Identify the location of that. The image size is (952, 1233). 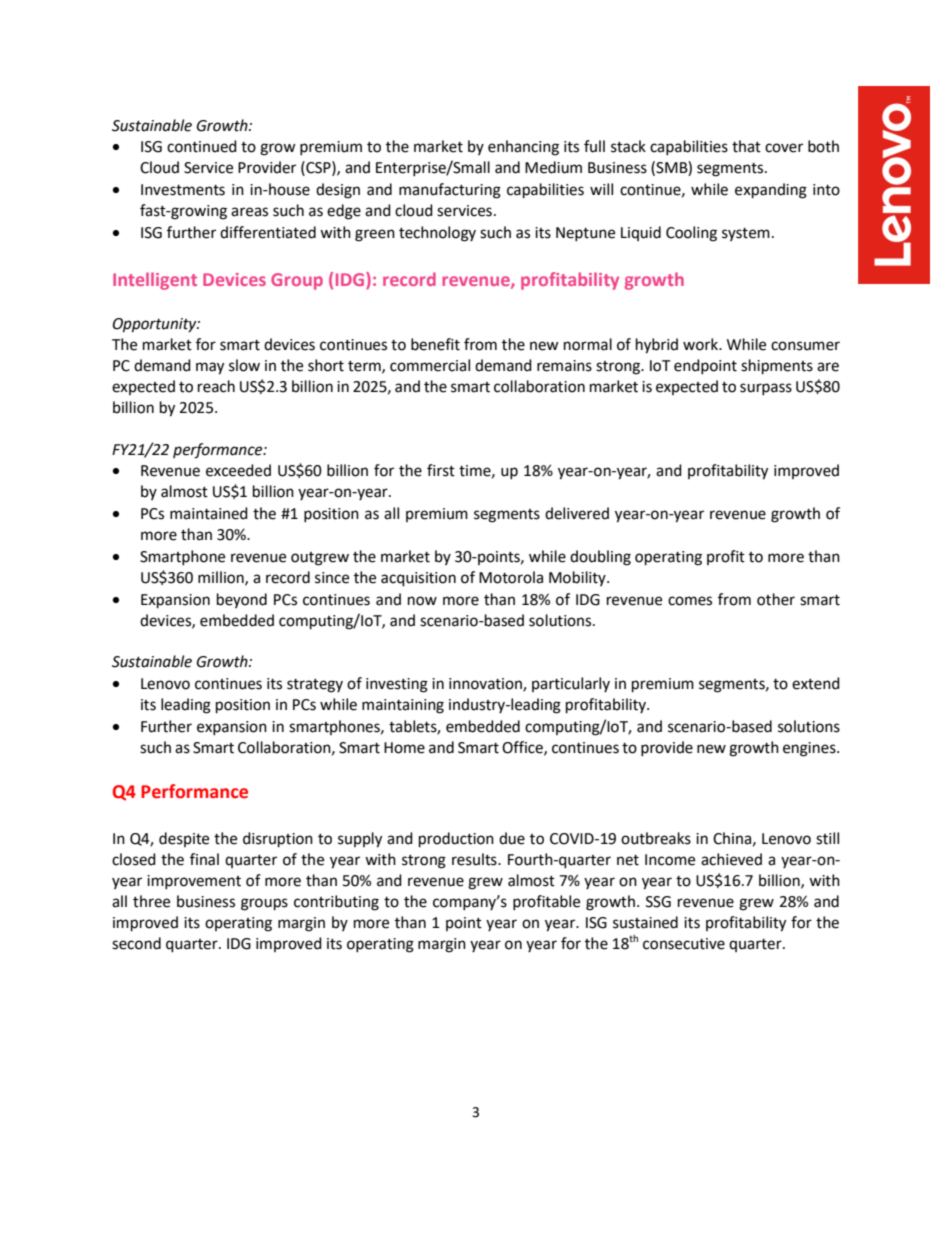
(746, 146).
